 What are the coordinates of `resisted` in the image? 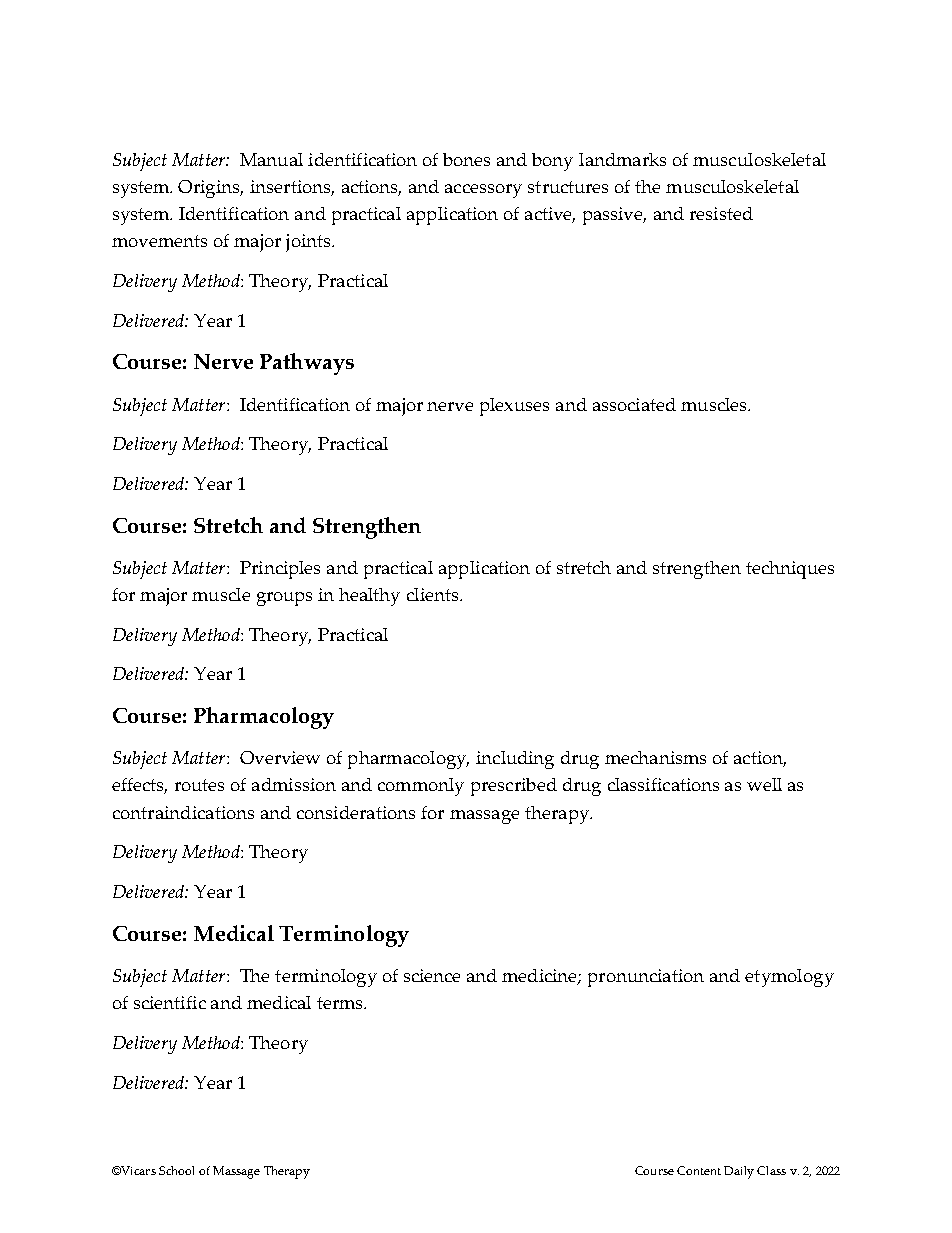 It's located at (721, 213).
